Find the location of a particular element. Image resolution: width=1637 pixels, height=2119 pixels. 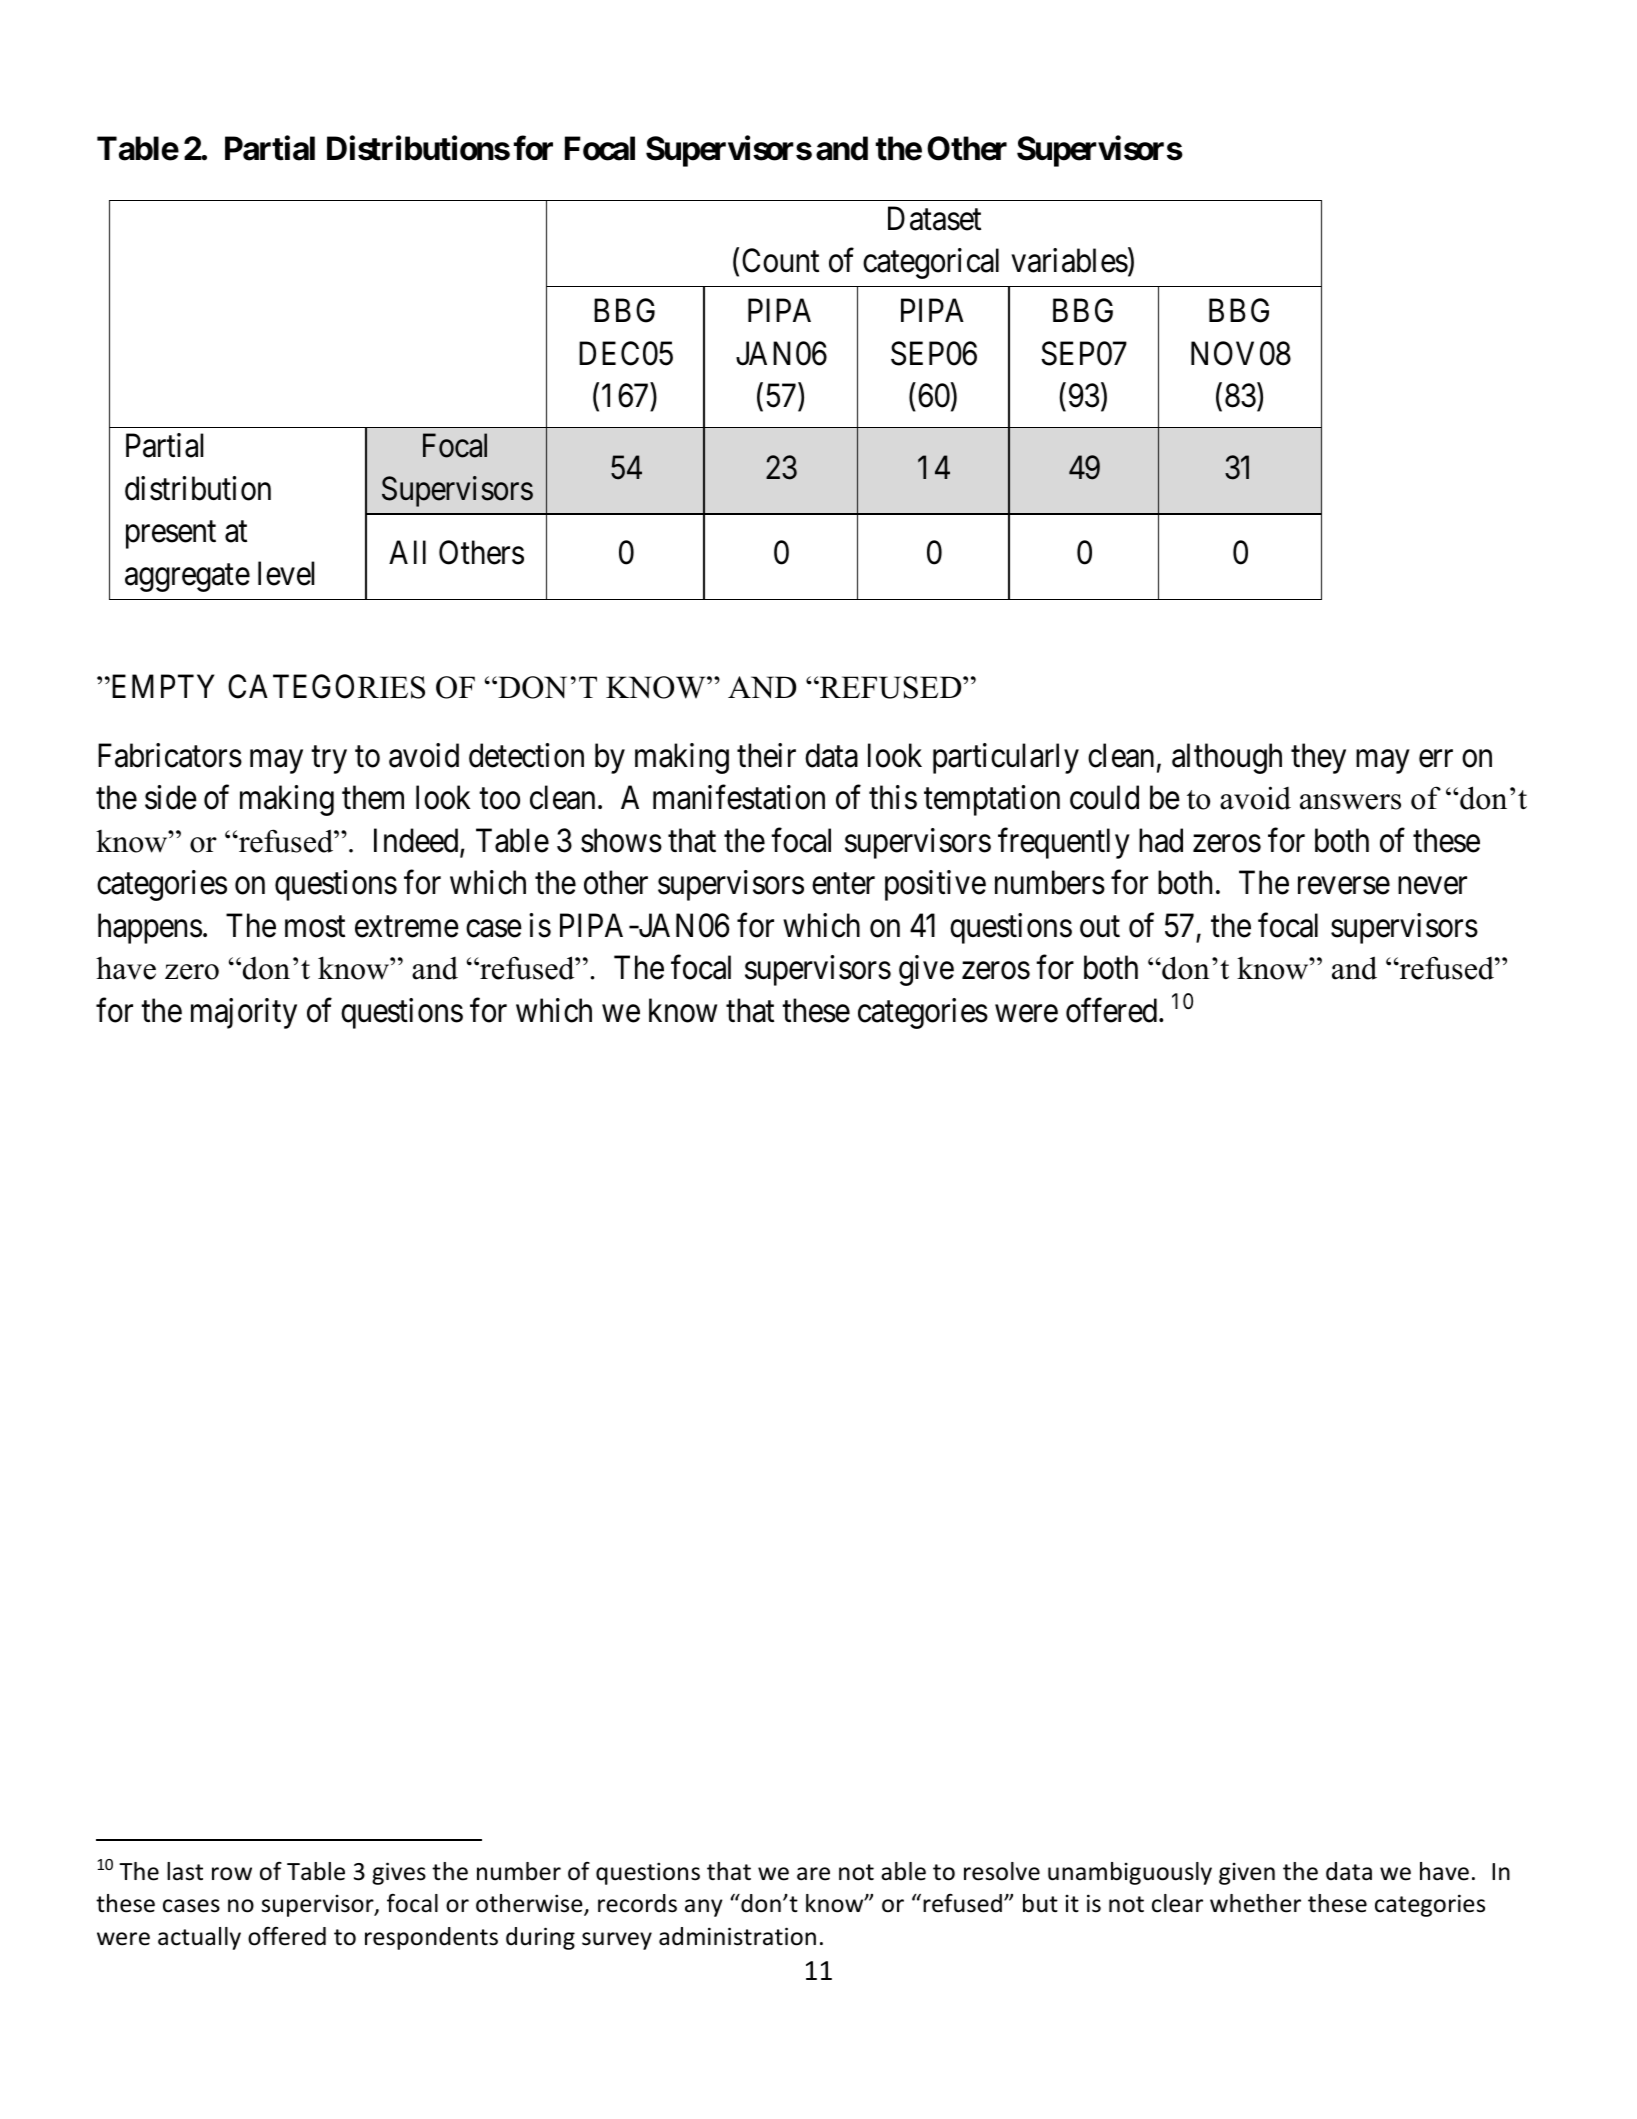

answers is located at coordinates (1350, 802).
